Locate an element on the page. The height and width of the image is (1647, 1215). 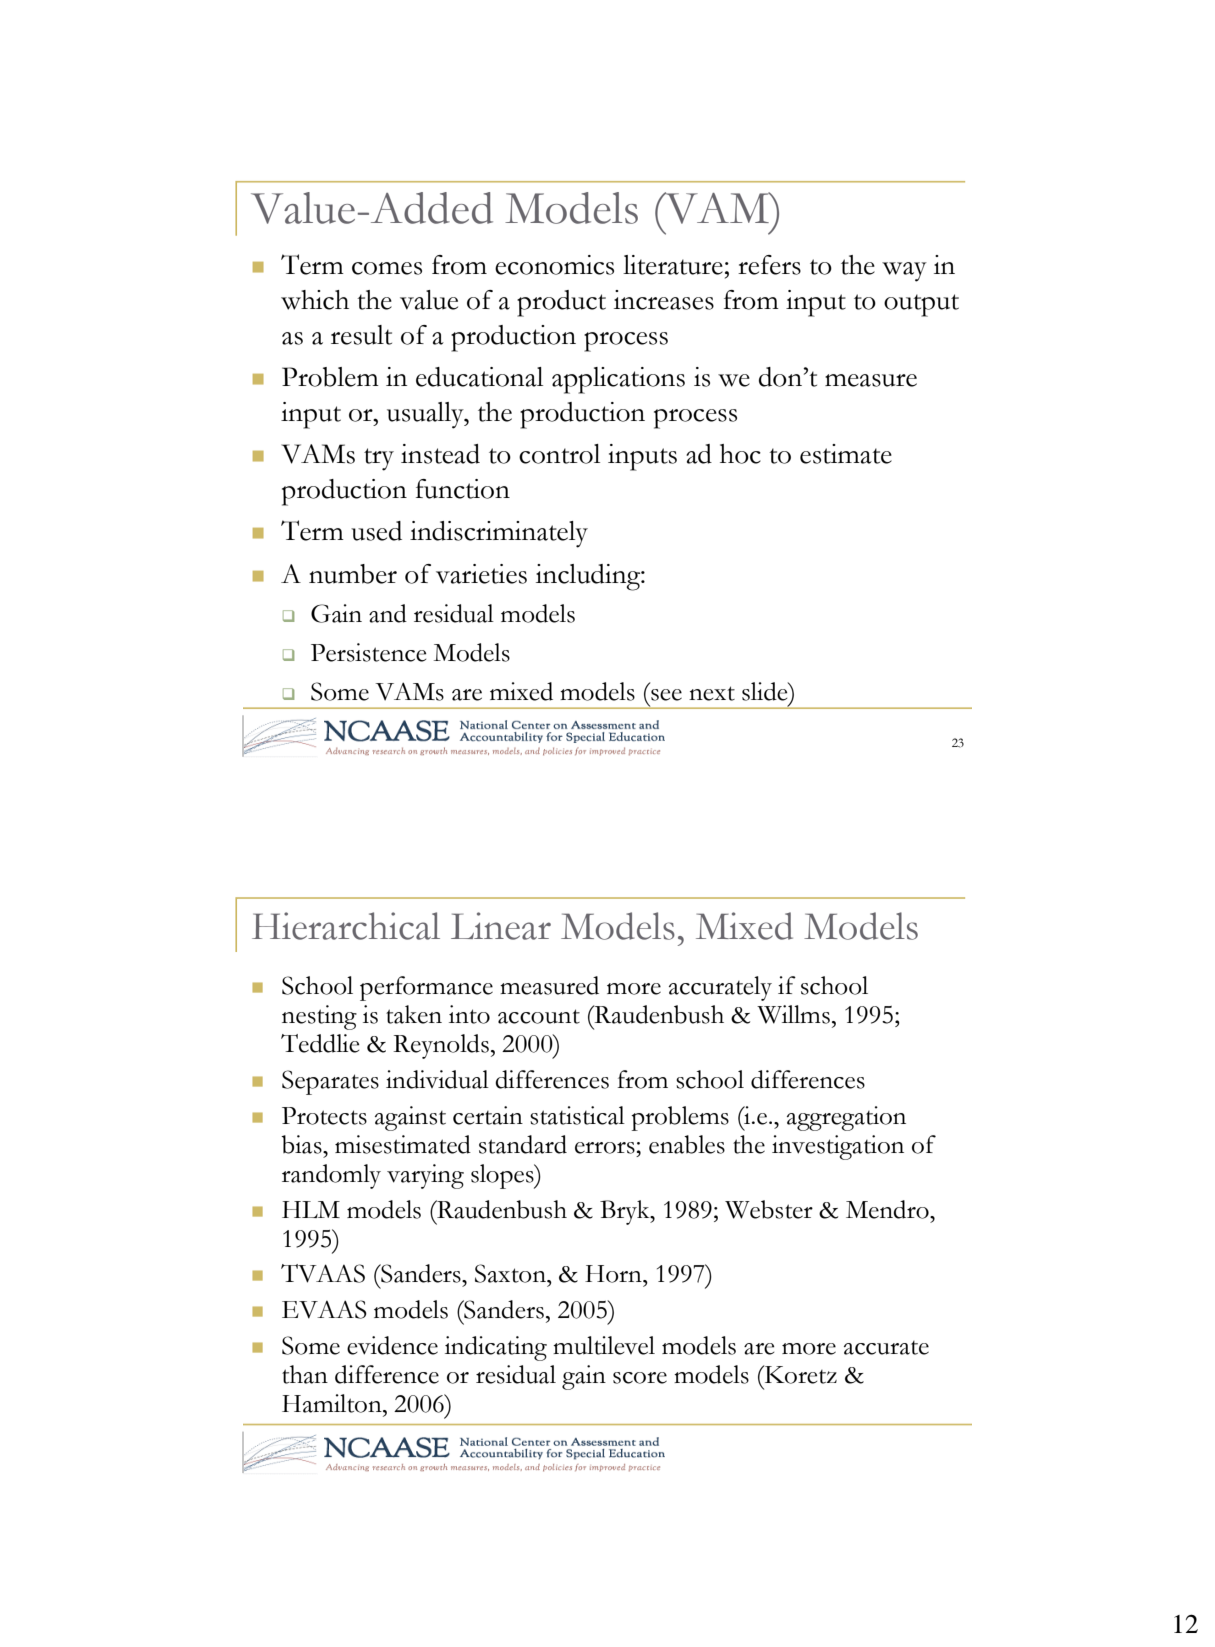
indiscriminately is located at coordinates (499, 534).
